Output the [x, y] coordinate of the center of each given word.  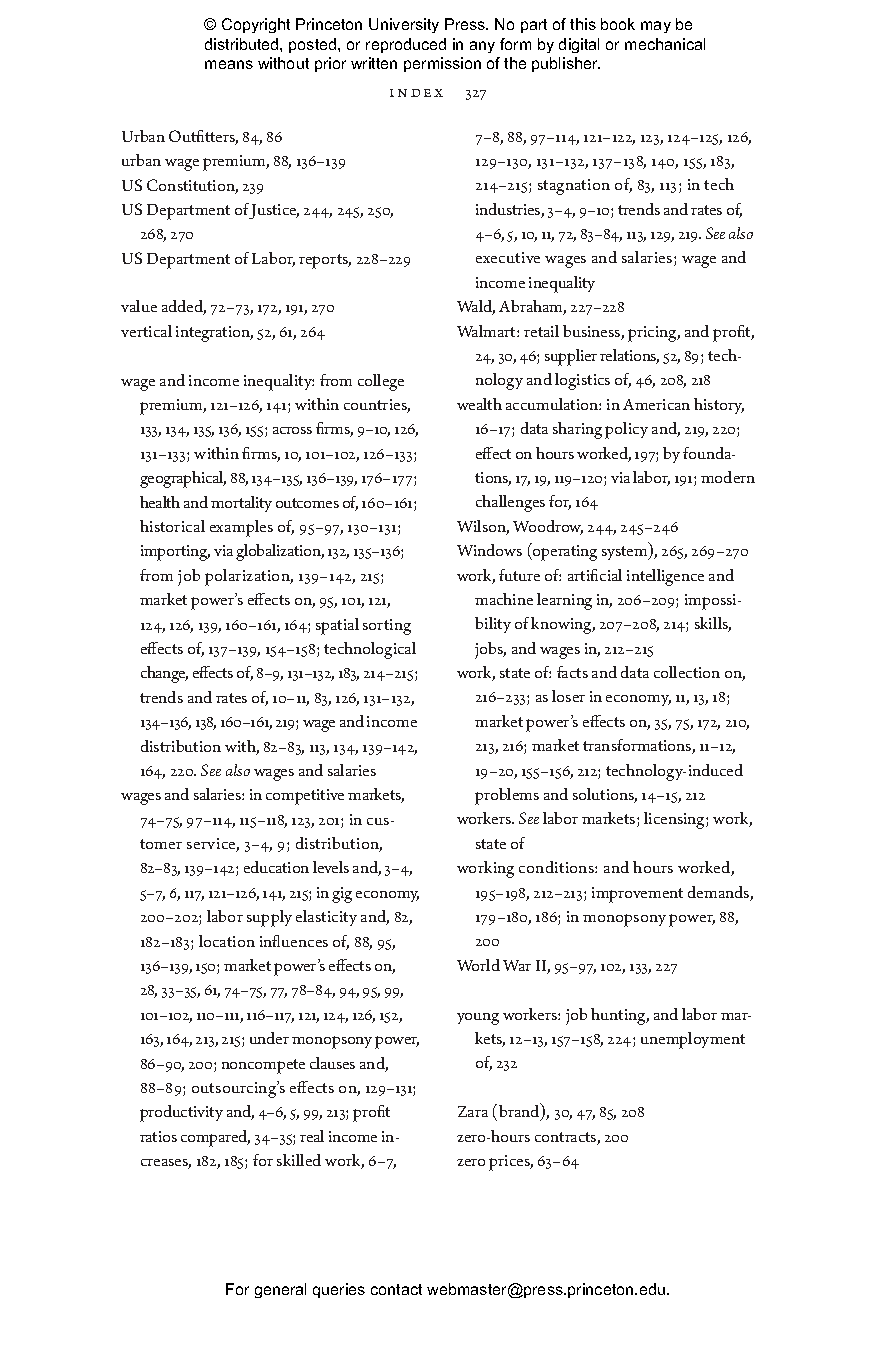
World [478, 965]
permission [442, 64]
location [227, 941]
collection [687, 672]
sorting [387, 627]
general [280, 1290]
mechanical [665, 44]
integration [214, 334]
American [656, 404]
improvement [637, 895]
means [229, 64]
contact [396, 1289]
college [381, 382]
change [164, 674]
